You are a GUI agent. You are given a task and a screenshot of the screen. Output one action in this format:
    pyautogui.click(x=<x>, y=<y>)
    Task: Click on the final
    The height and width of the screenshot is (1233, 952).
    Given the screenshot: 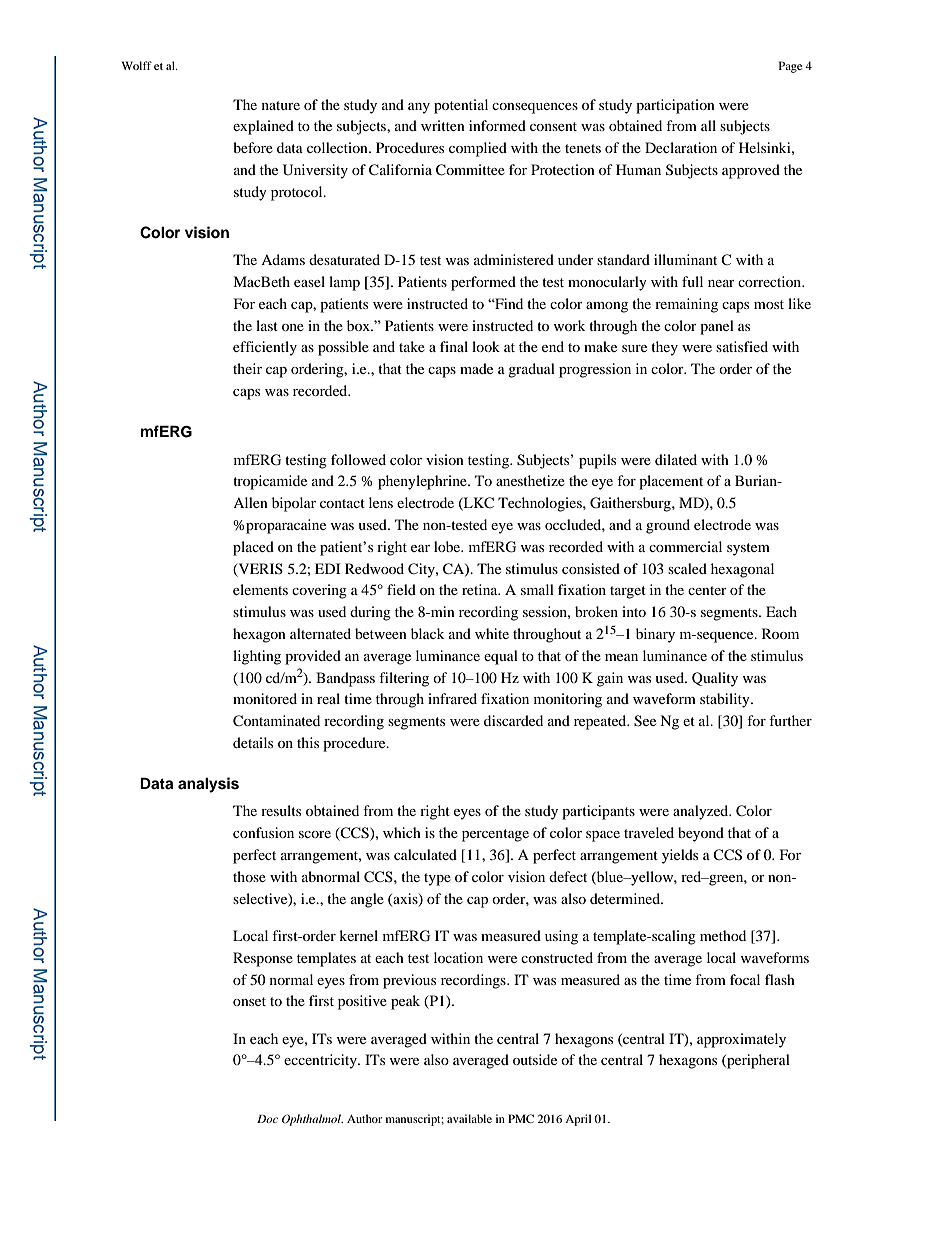 What is the action you would take?
    pyautogui.click(x=454, y=346)
